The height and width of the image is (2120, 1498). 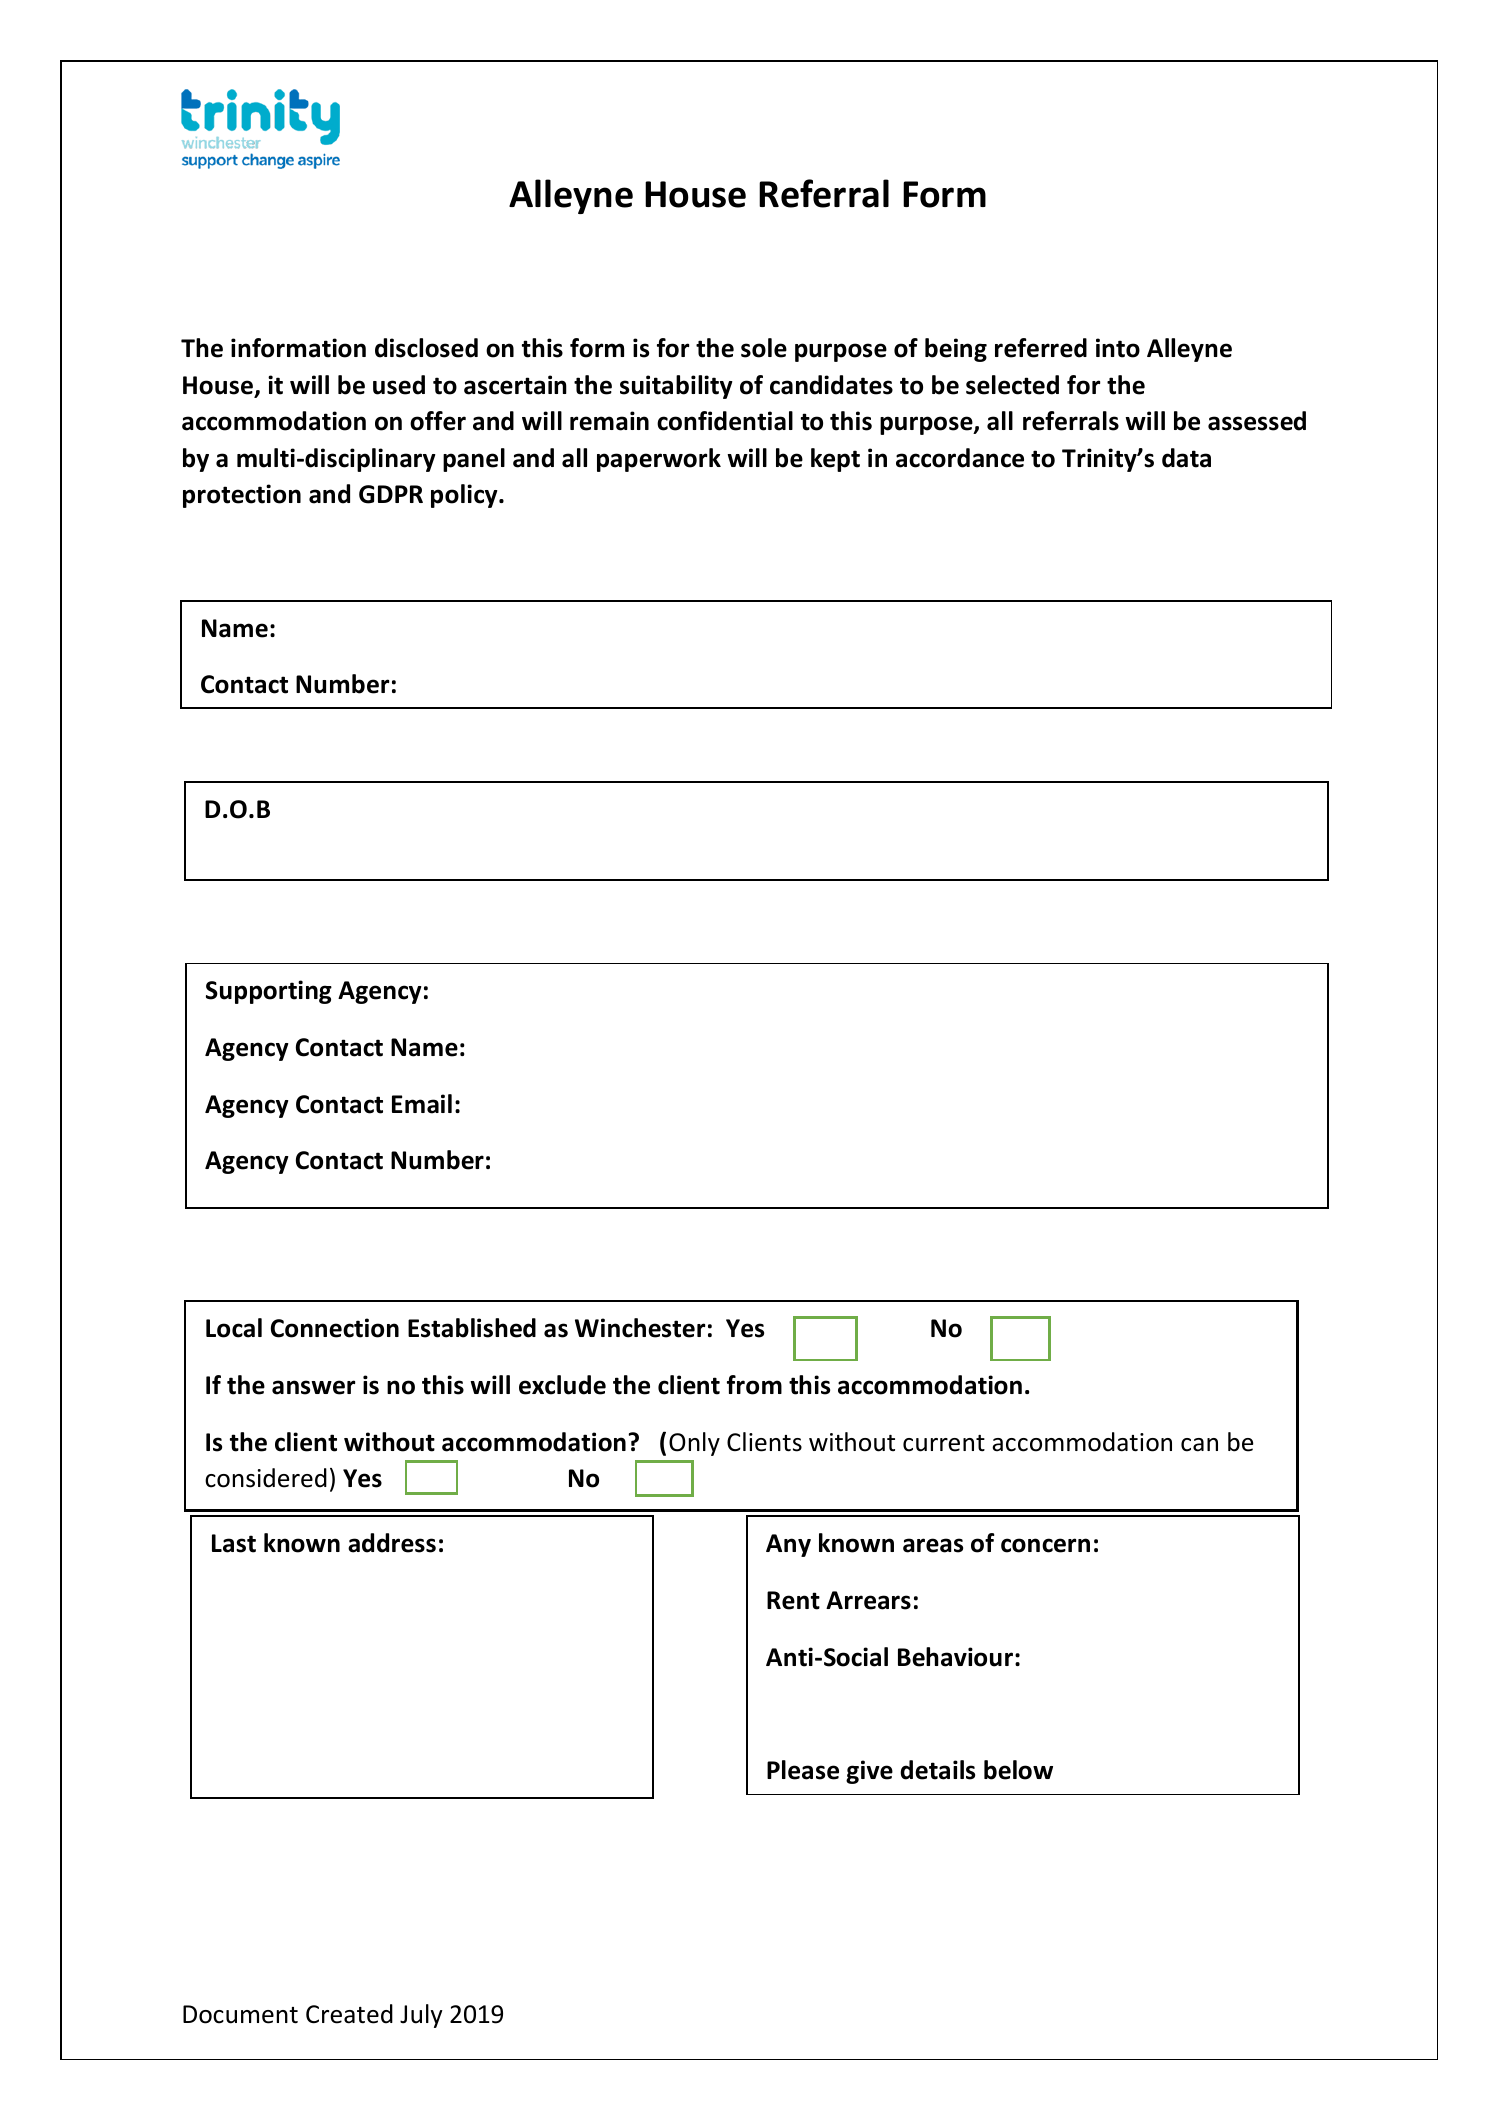 I want to click on answer, so click(x=314, y=1387).
